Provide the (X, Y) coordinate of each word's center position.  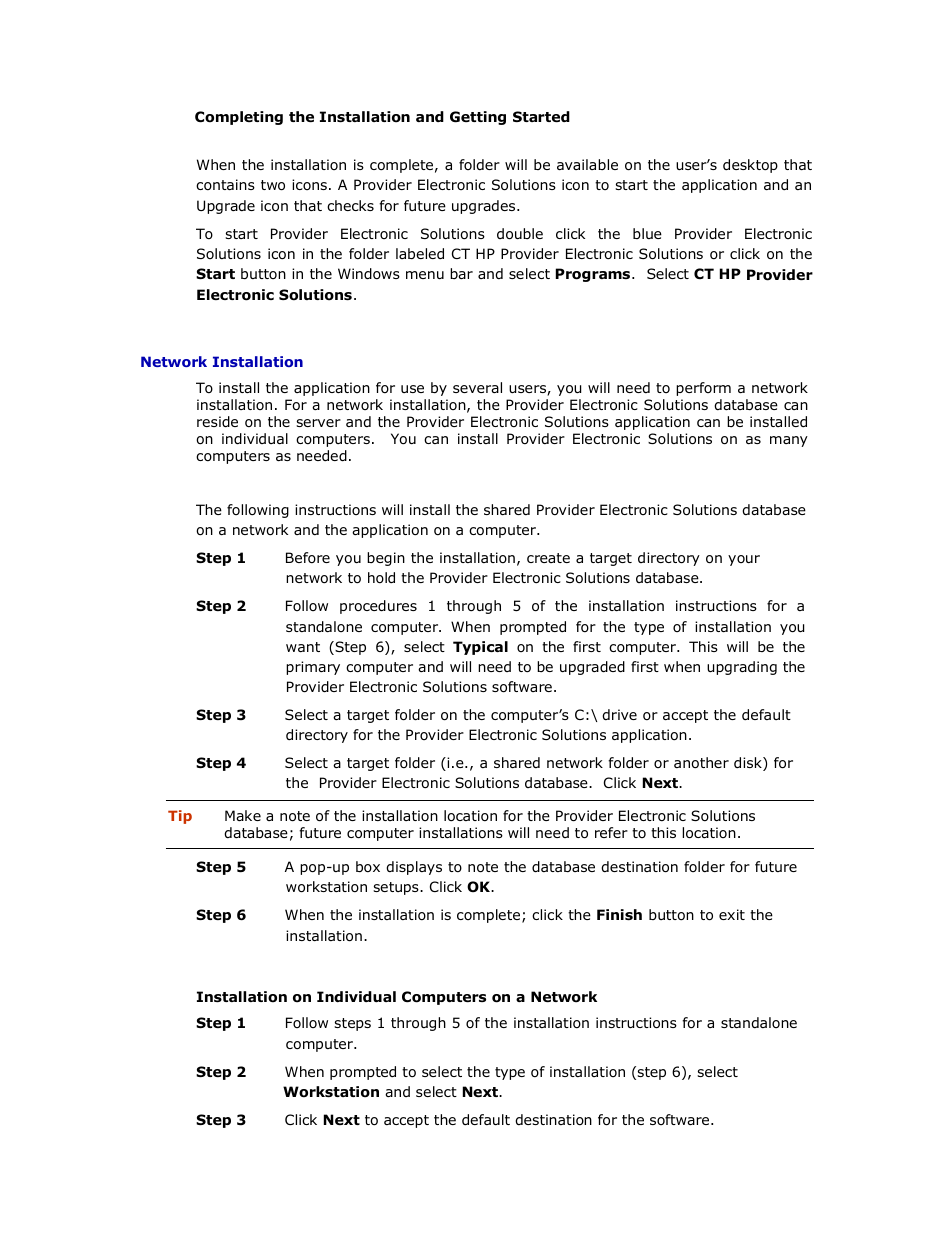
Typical (480, 648)
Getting (478, 118)
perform (703, 389)
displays (414, 868)
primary (313, 668)
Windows (369, 274)
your (744, 560)
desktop (750, 166)
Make (243, 815)
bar (461, 273)
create (548, 558)
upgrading (742, 668)
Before (308, 557)
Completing (239, 118)
